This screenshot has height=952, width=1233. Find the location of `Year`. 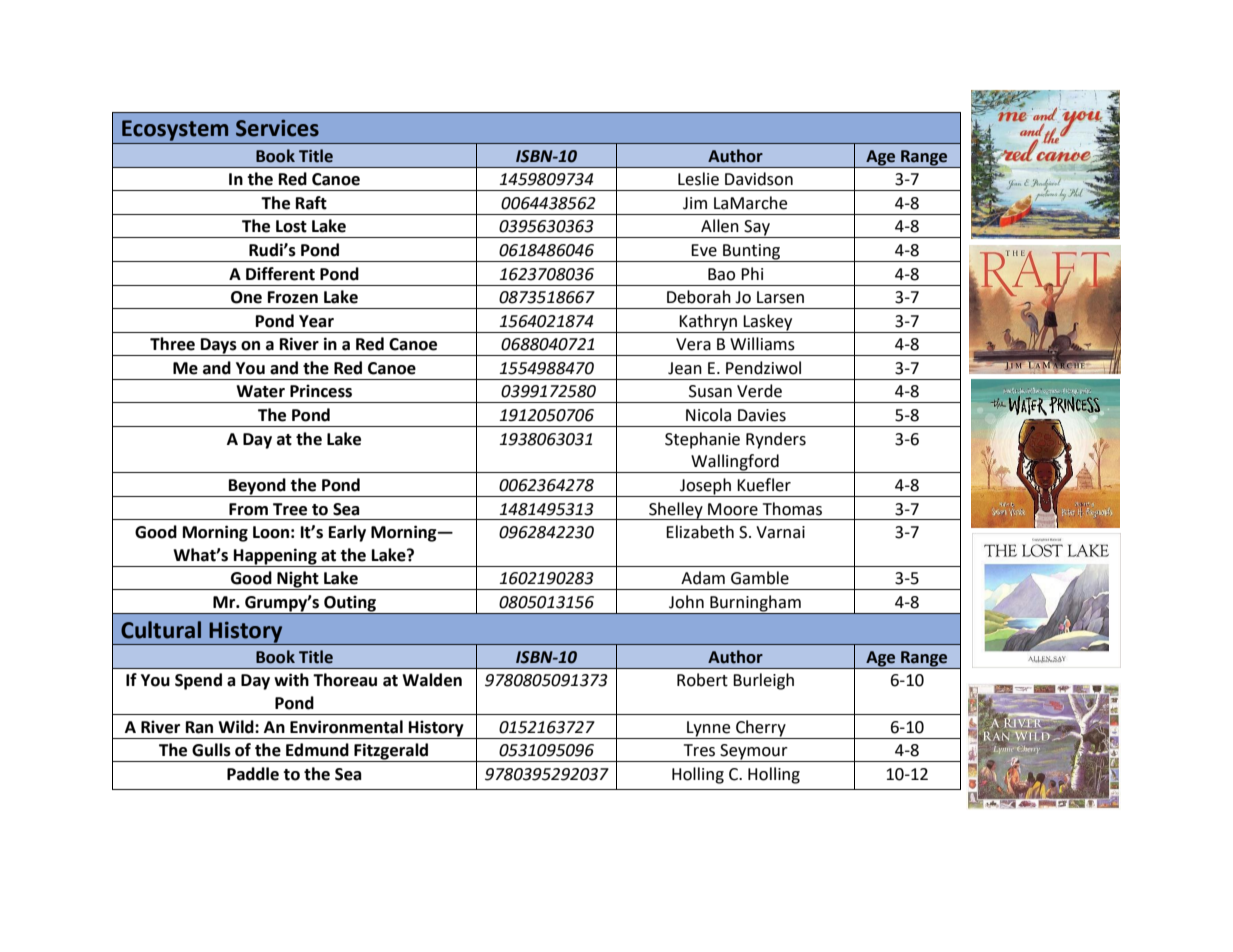

Year is located at coordinates (316, 321).
